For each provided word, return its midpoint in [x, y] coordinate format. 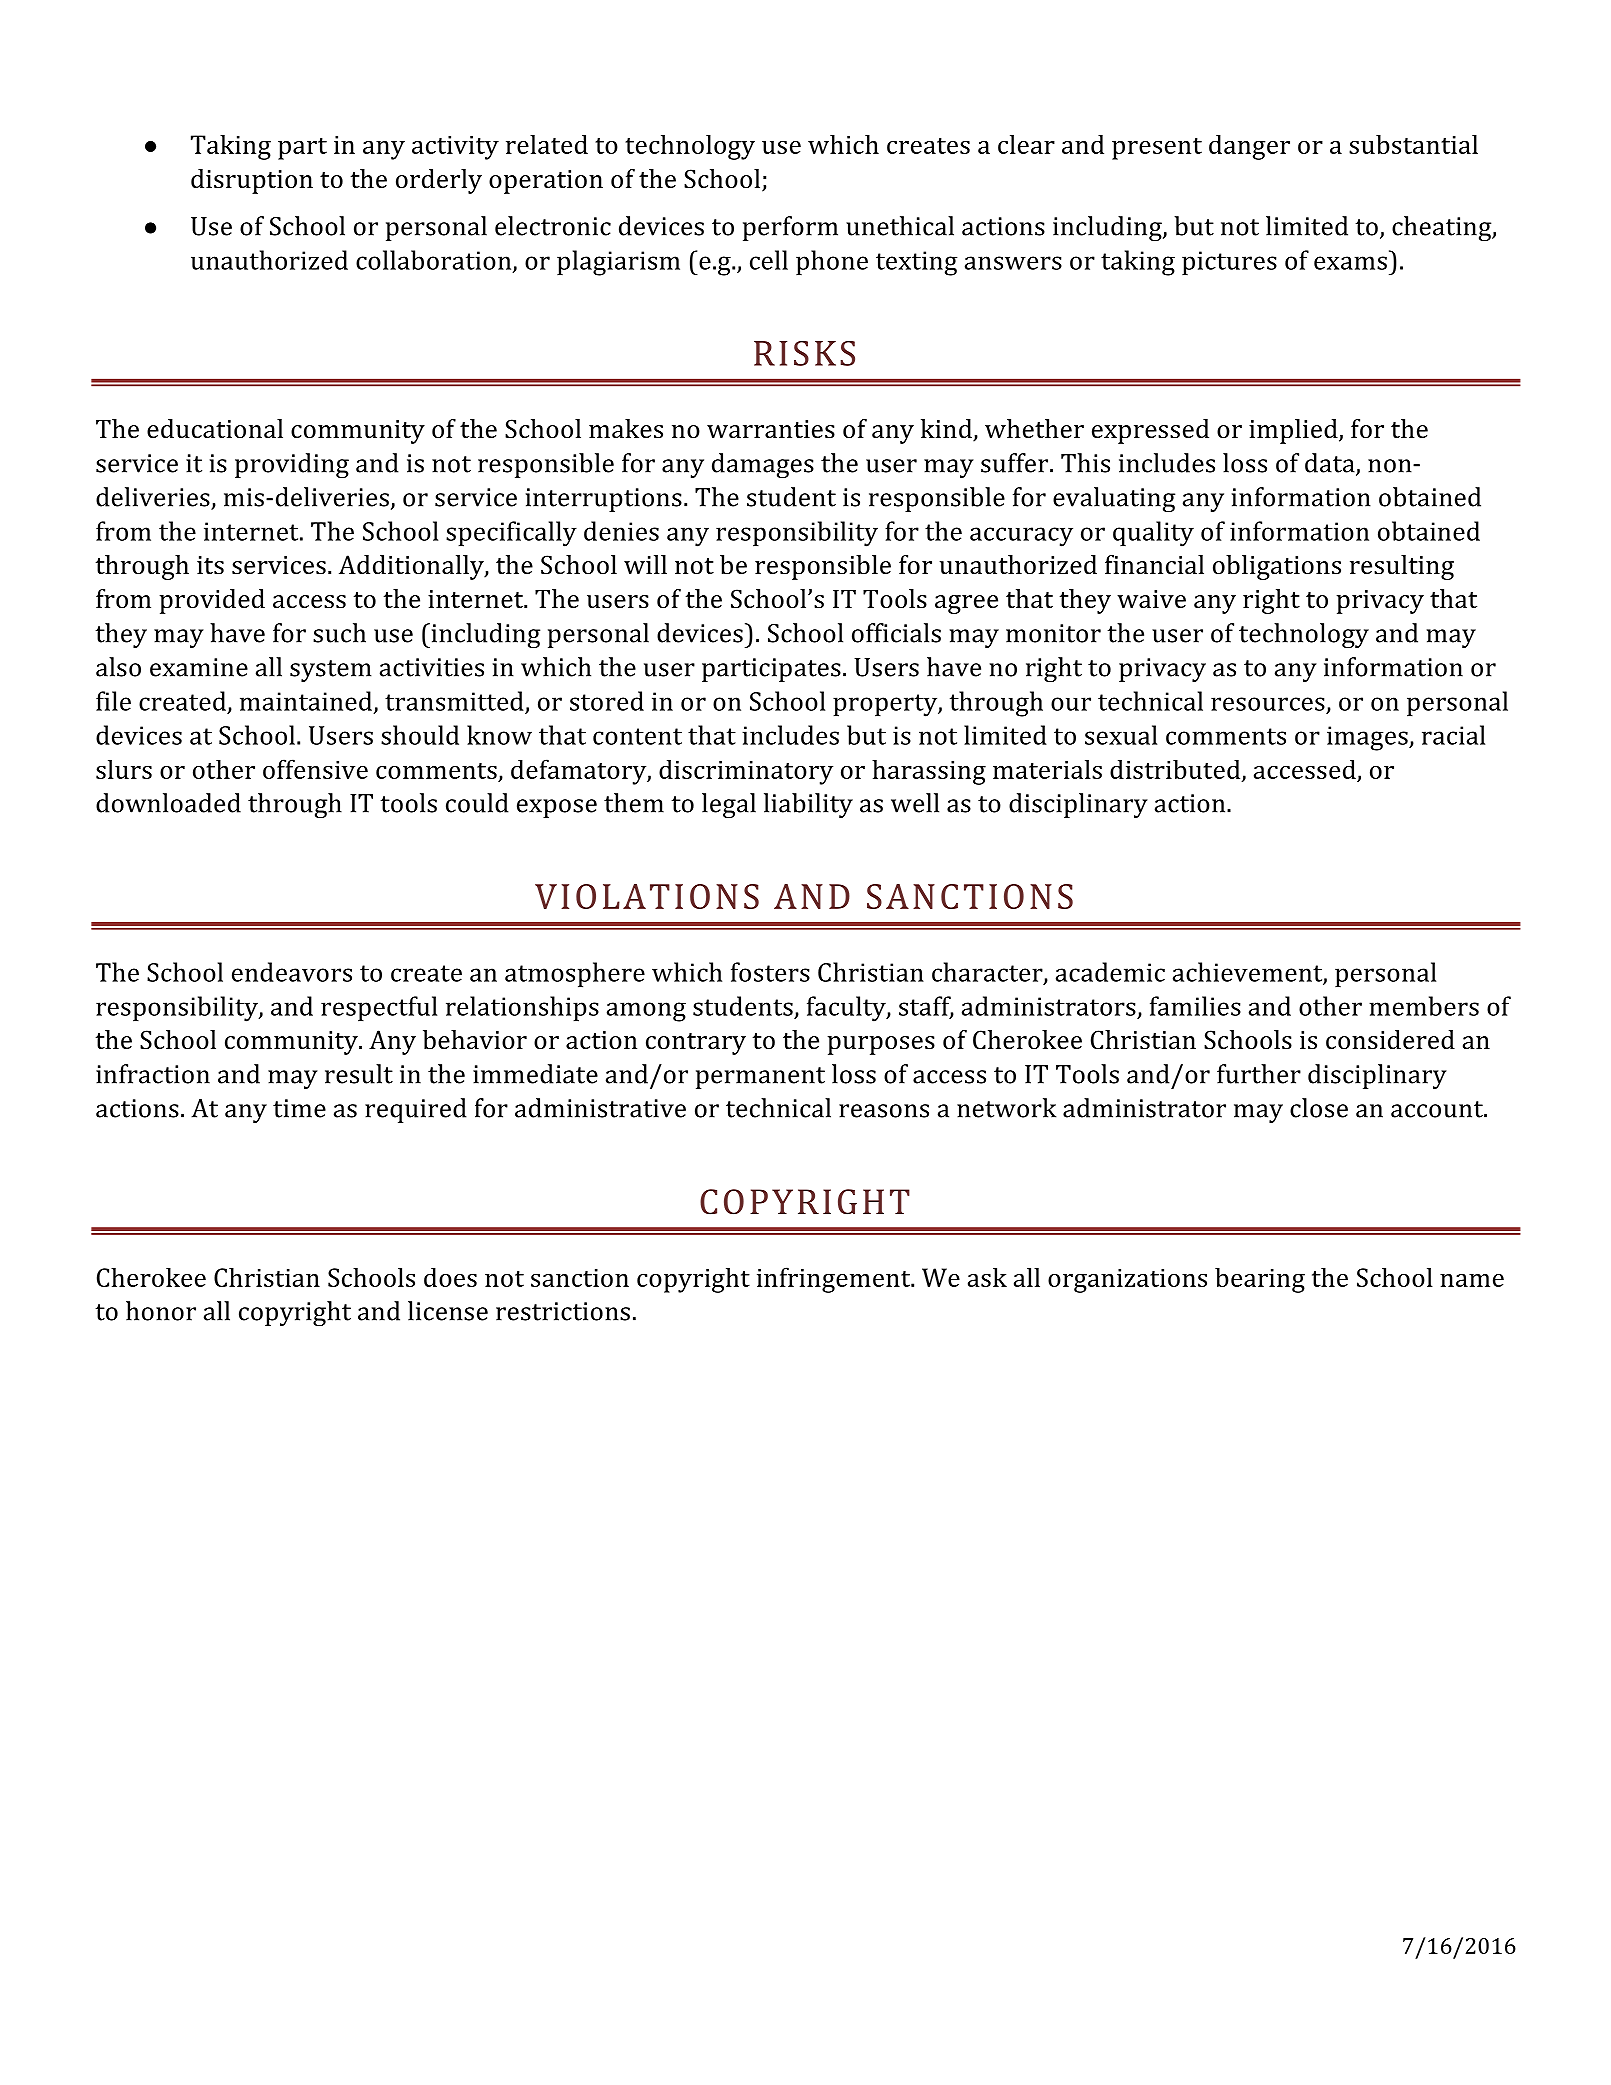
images [1368, 738]
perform [790, 228]
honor [161, 1311]
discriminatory [746, 772]
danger [1249, 147]
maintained [306, 701]
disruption [252, 181]
